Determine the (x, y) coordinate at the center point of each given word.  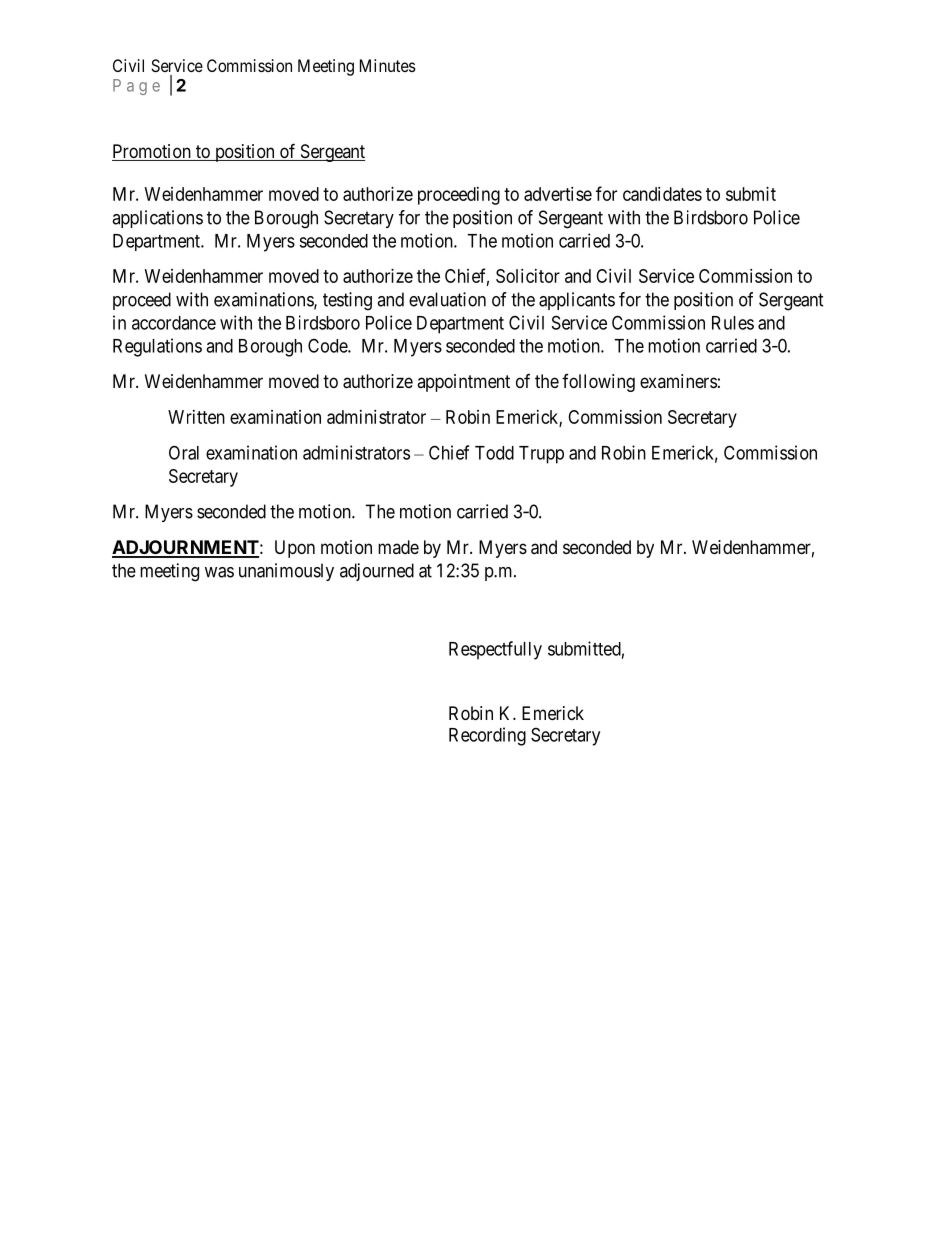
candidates (662, 194)
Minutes (388, 65)
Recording (487, 736)
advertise (558, 194)
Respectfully (495, 650)
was (219, 572)
